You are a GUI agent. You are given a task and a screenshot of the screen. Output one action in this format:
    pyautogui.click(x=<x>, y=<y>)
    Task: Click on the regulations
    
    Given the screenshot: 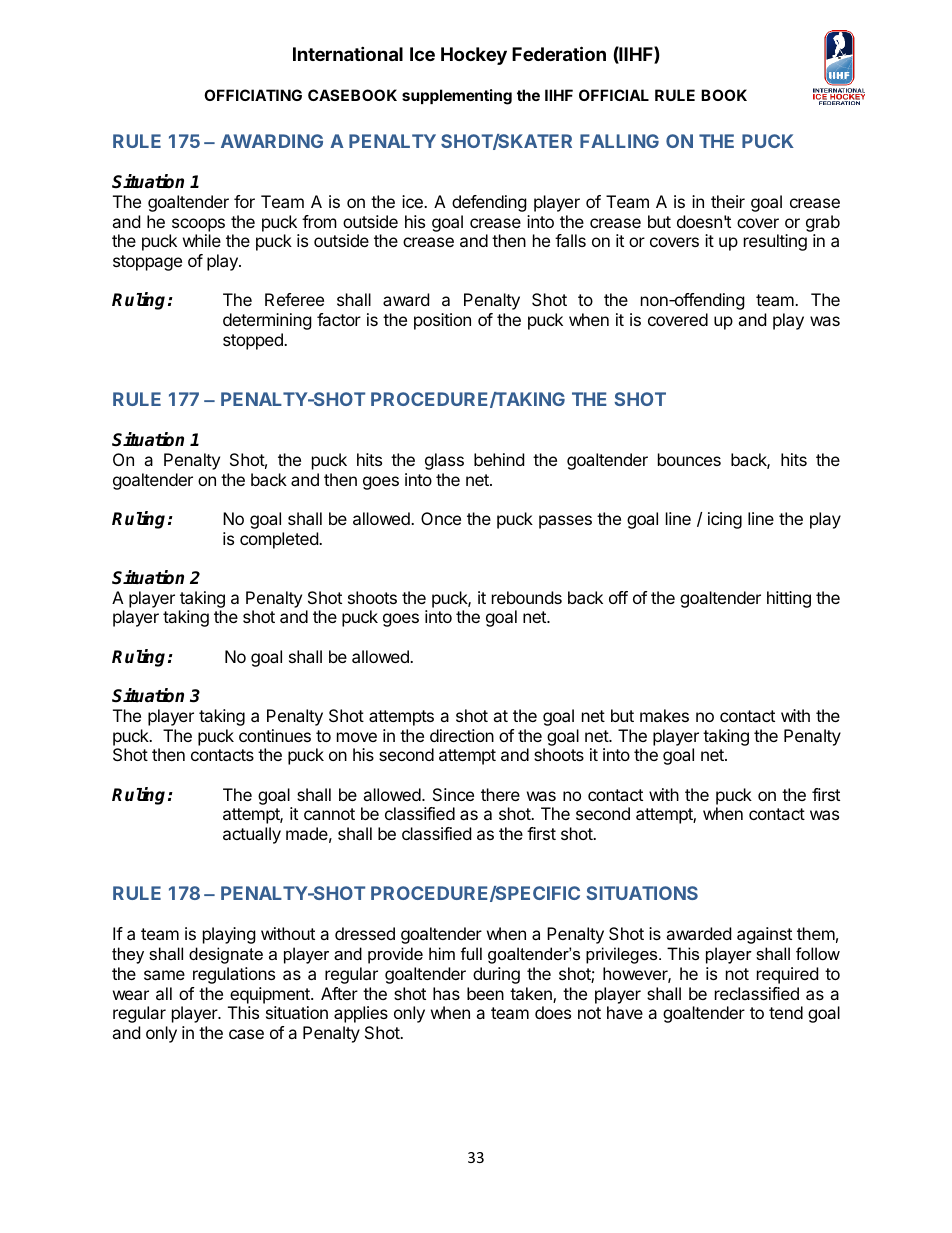 What is the action you would take?
    pyautogui.click(x=234, y=975)
